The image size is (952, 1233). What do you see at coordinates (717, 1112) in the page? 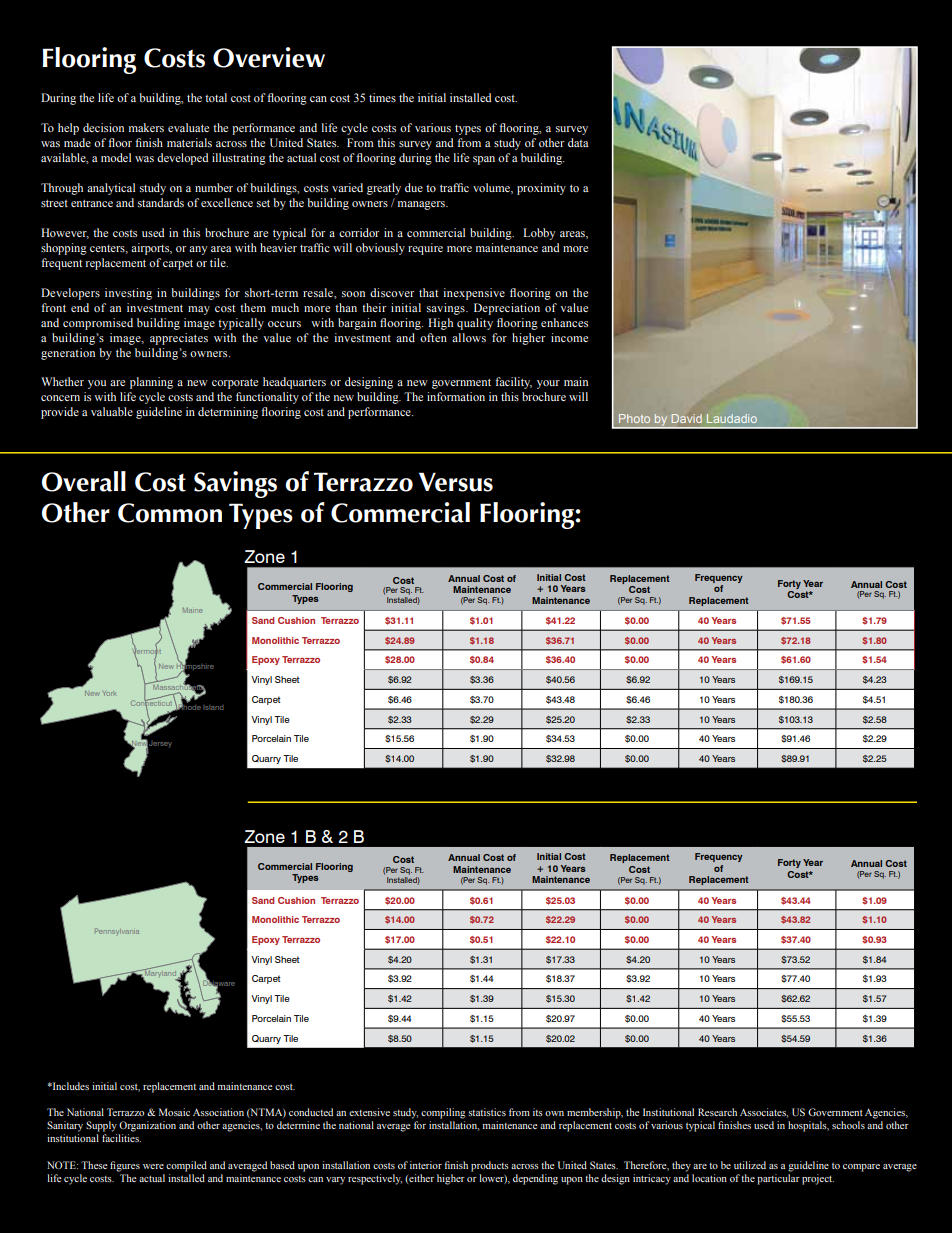
I see `Research` at bounding box center [717, 1112].
